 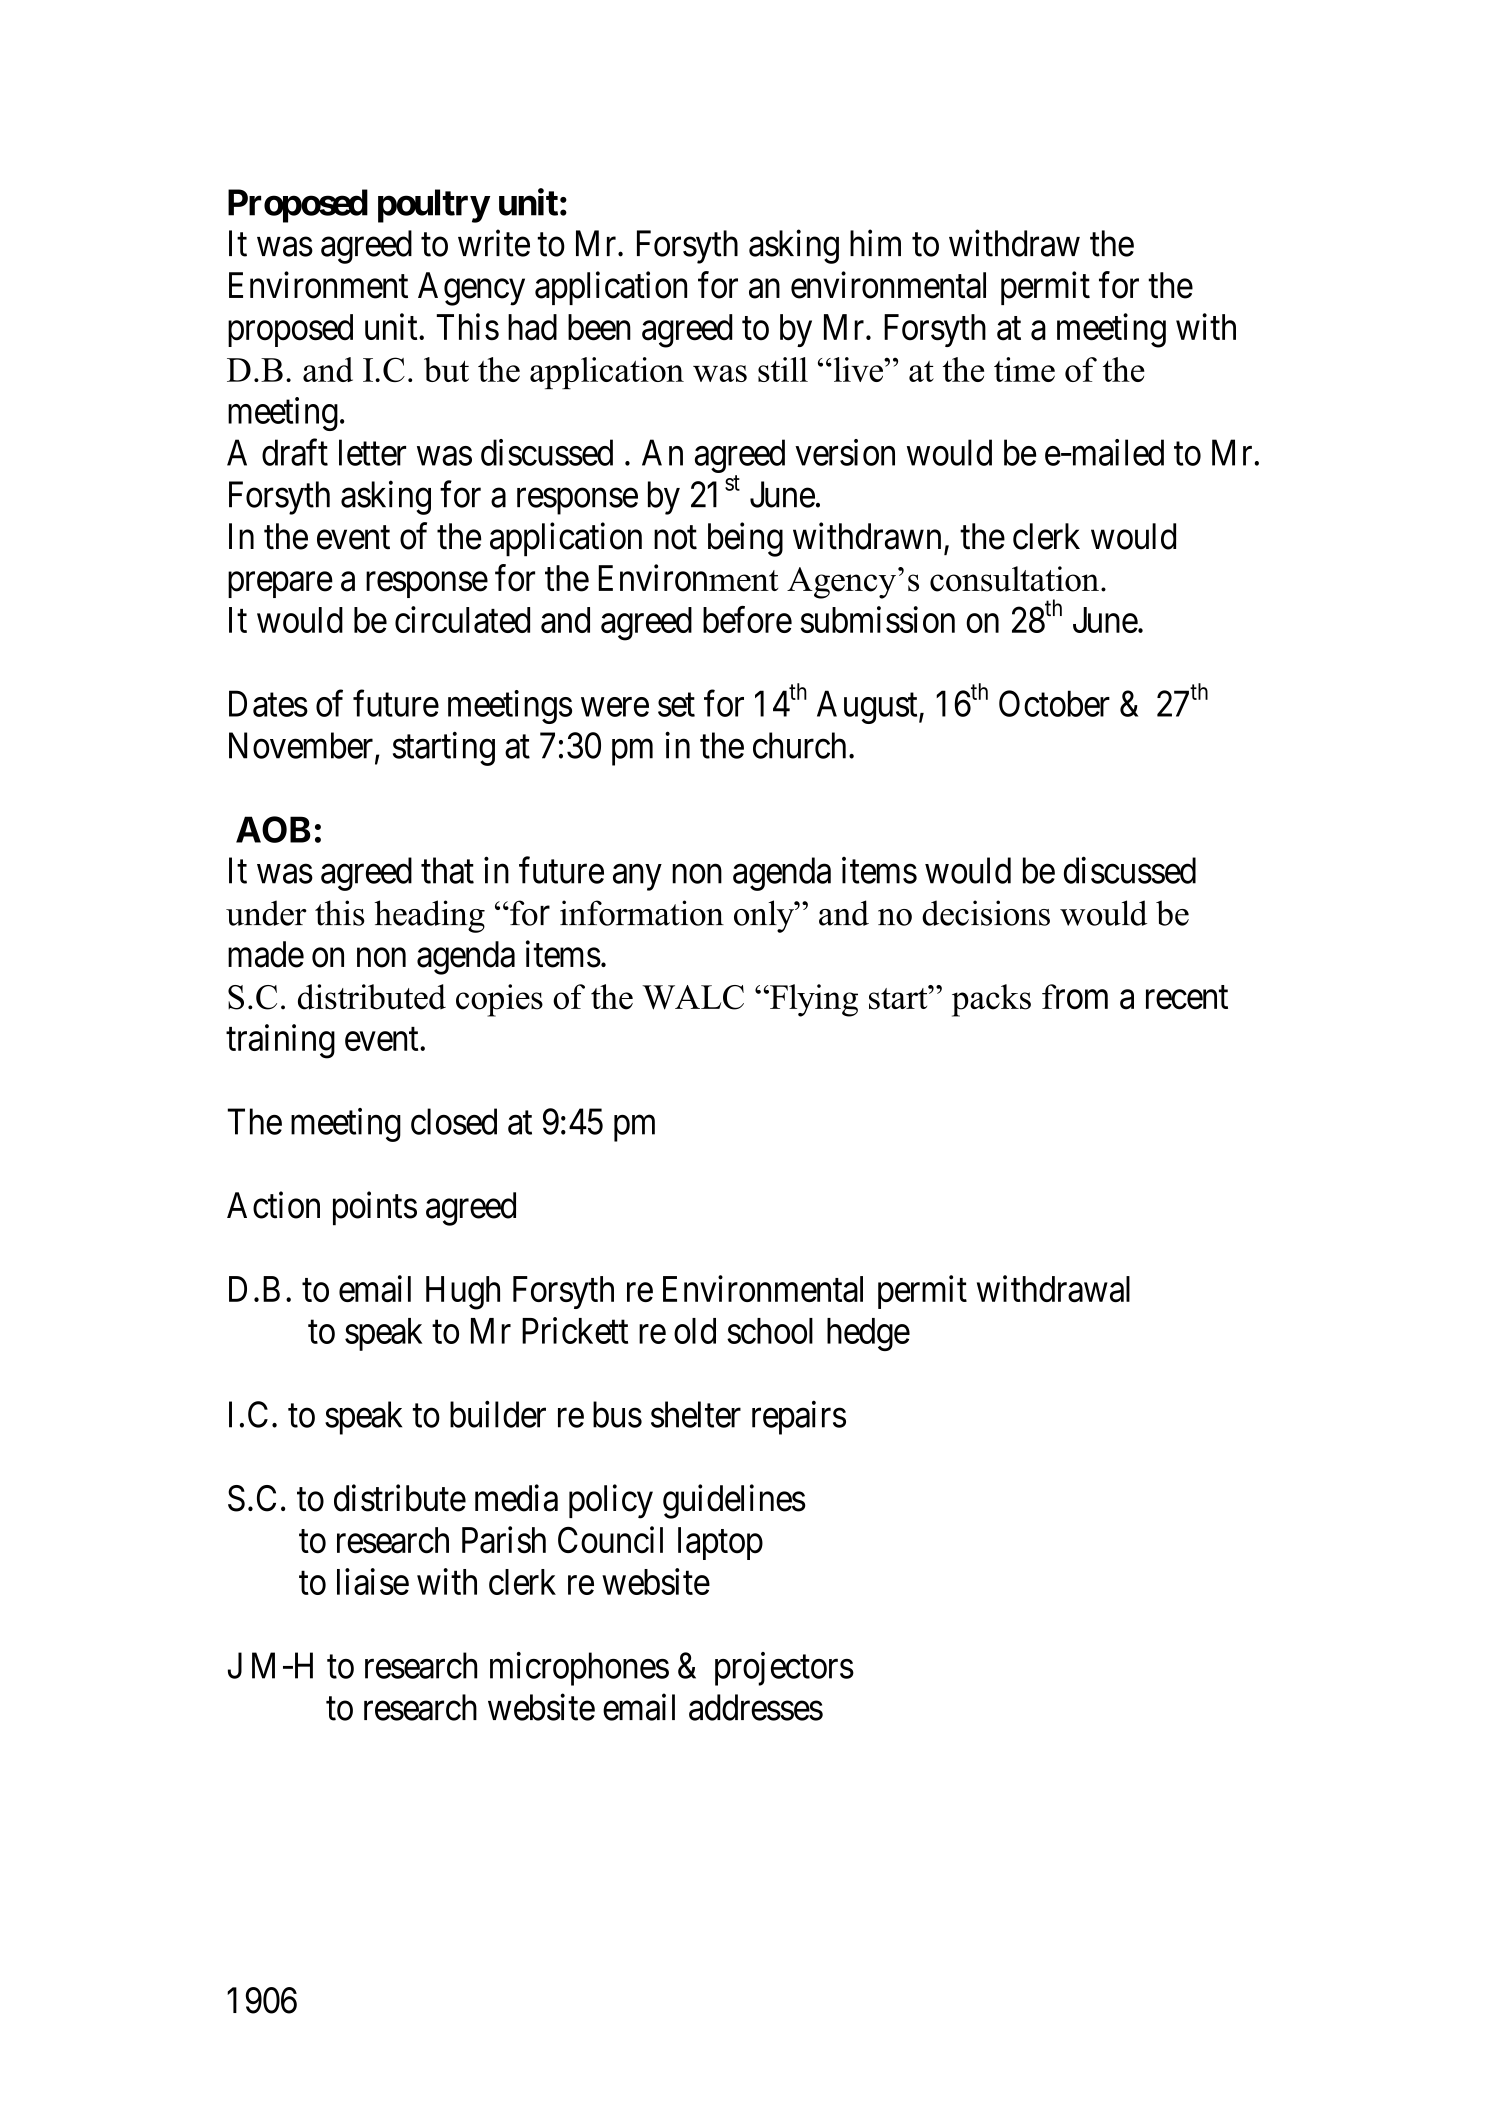 I want to click on hedge, so click(x=868, y=1334).
